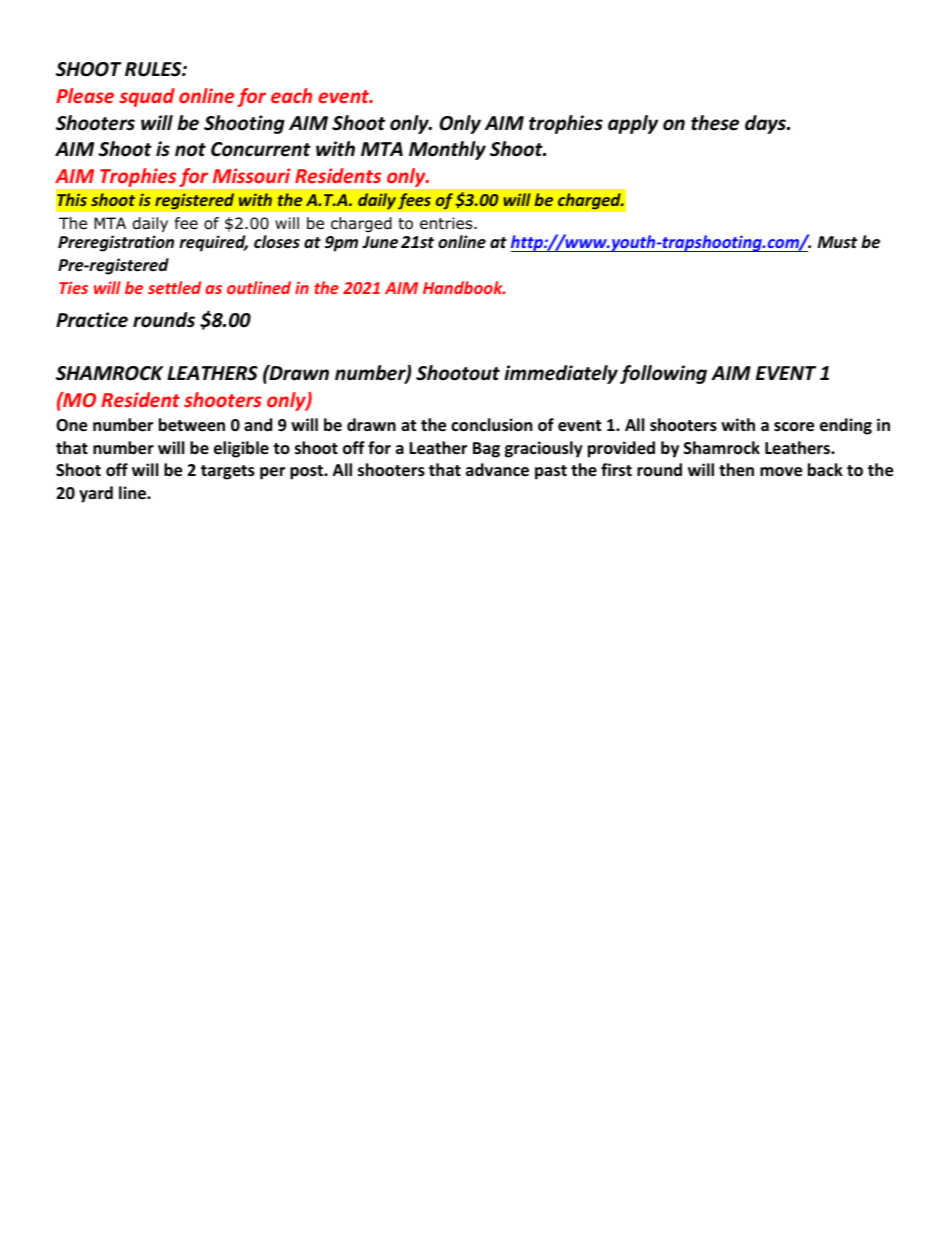  Describe the element at coordinates (380, 242) in the screenshot. I see `June` at that location.
